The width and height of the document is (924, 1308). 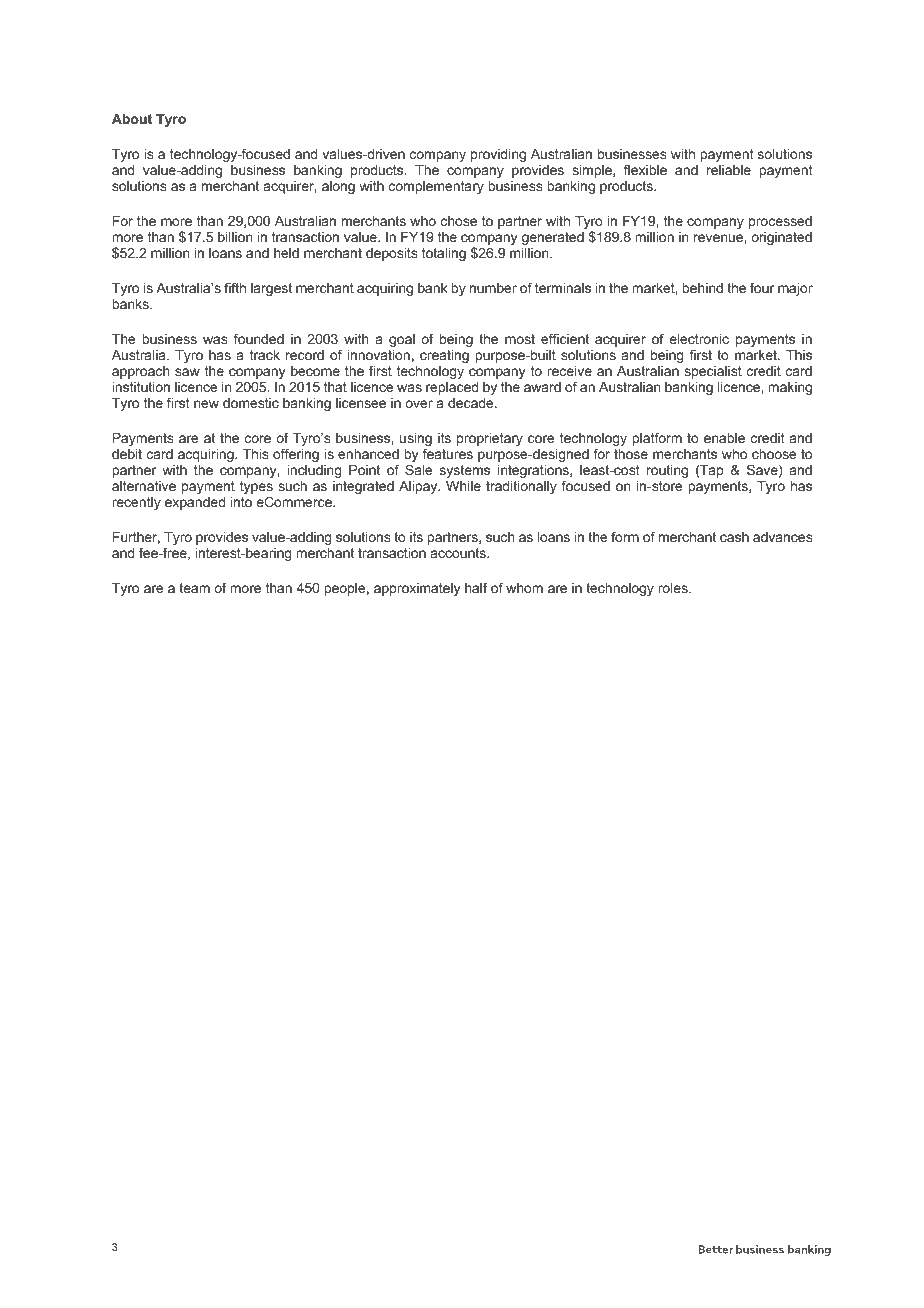 What do you see at coordinates (498, 155) in the document?
I see `providing` at bounding box center [498, 155].
